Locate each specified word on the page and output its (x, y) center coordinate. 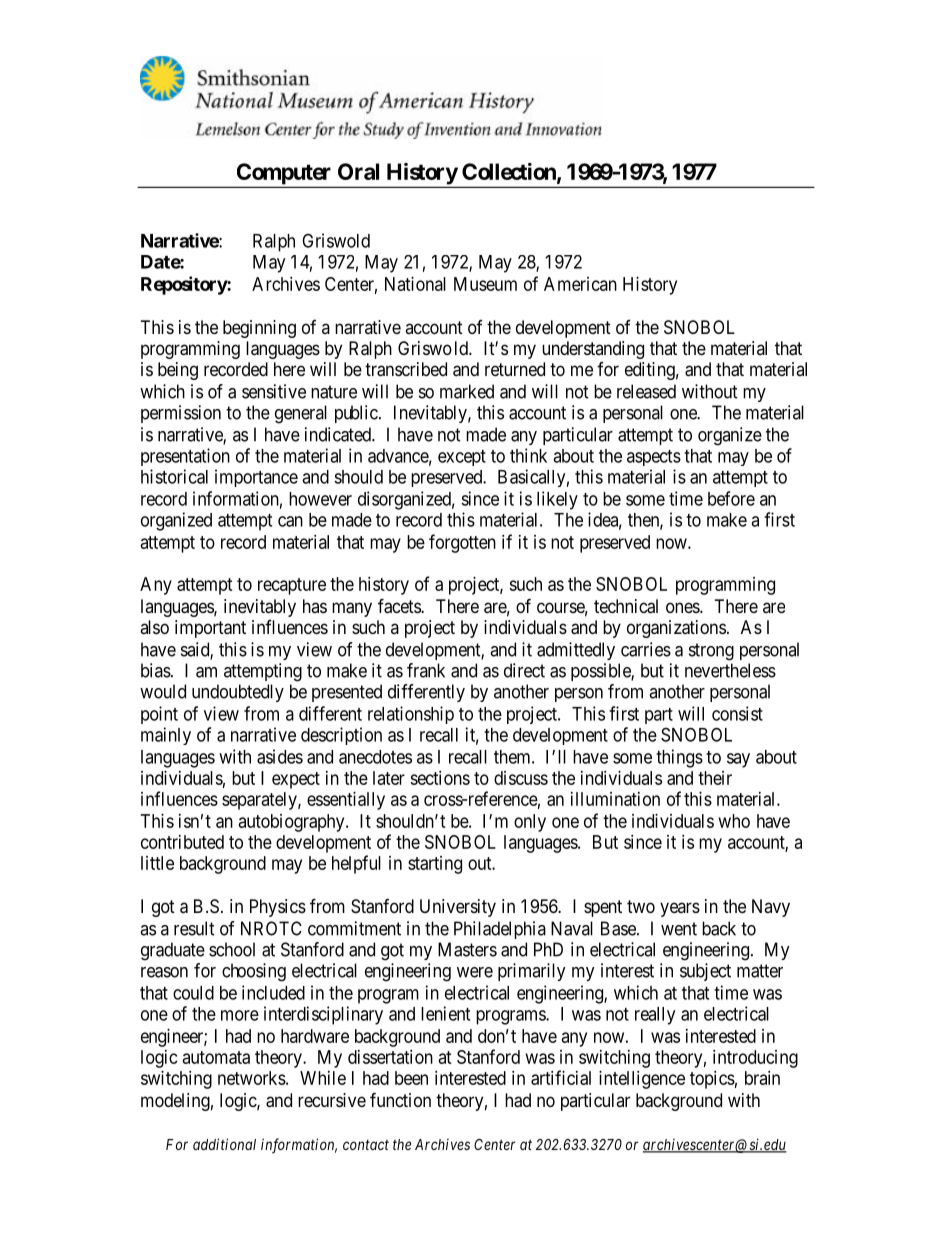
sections (440, 778)
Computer (284, 174)
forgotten (462, 543)
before (731, 498)
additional (224, 1144)
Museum (485, 284)
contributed (182, 842)
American (580, 284)
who (734, 821)
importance (256, 478)
